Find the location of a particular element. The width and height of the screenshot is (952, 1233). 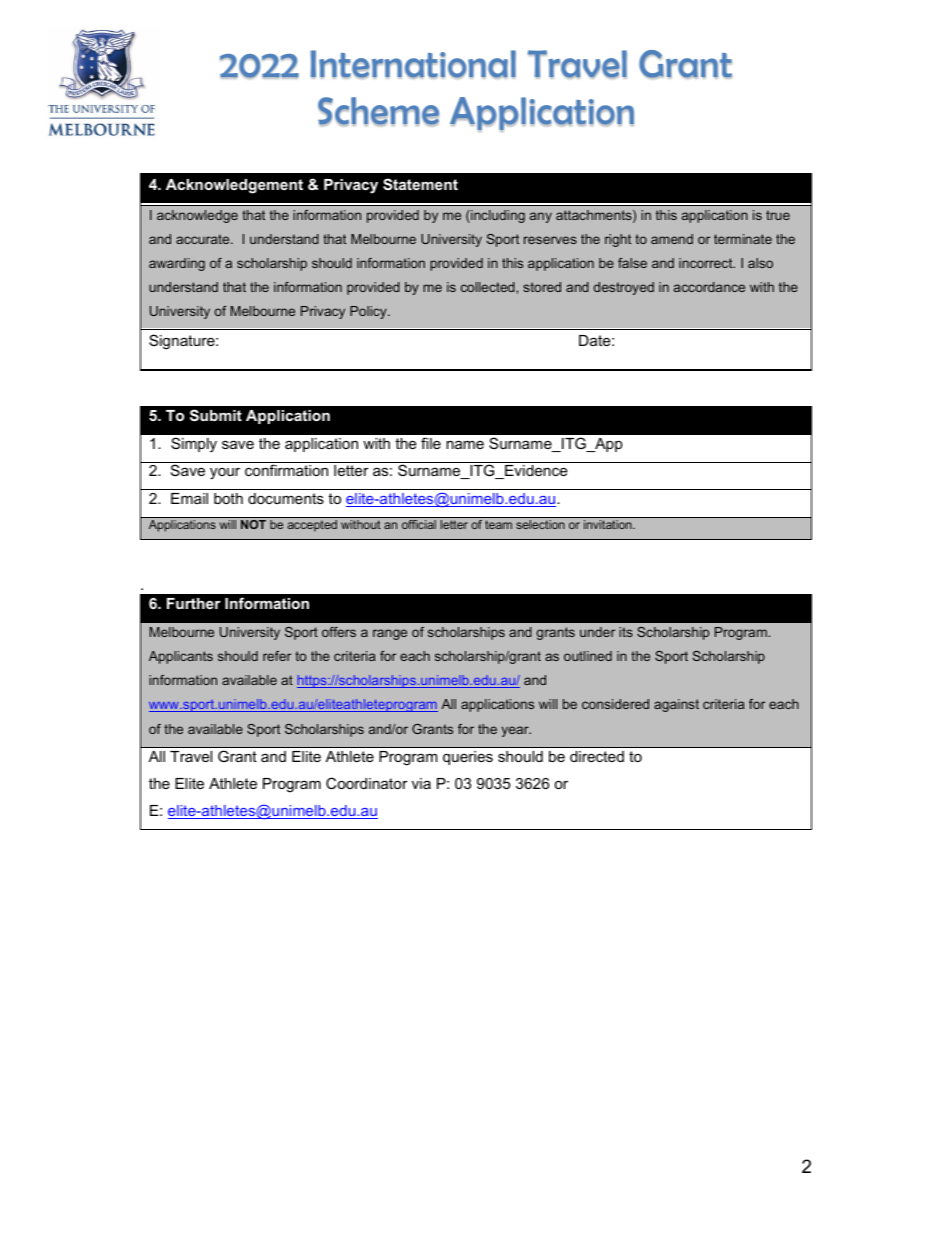

accordance is located at coordinates (709, 287).
